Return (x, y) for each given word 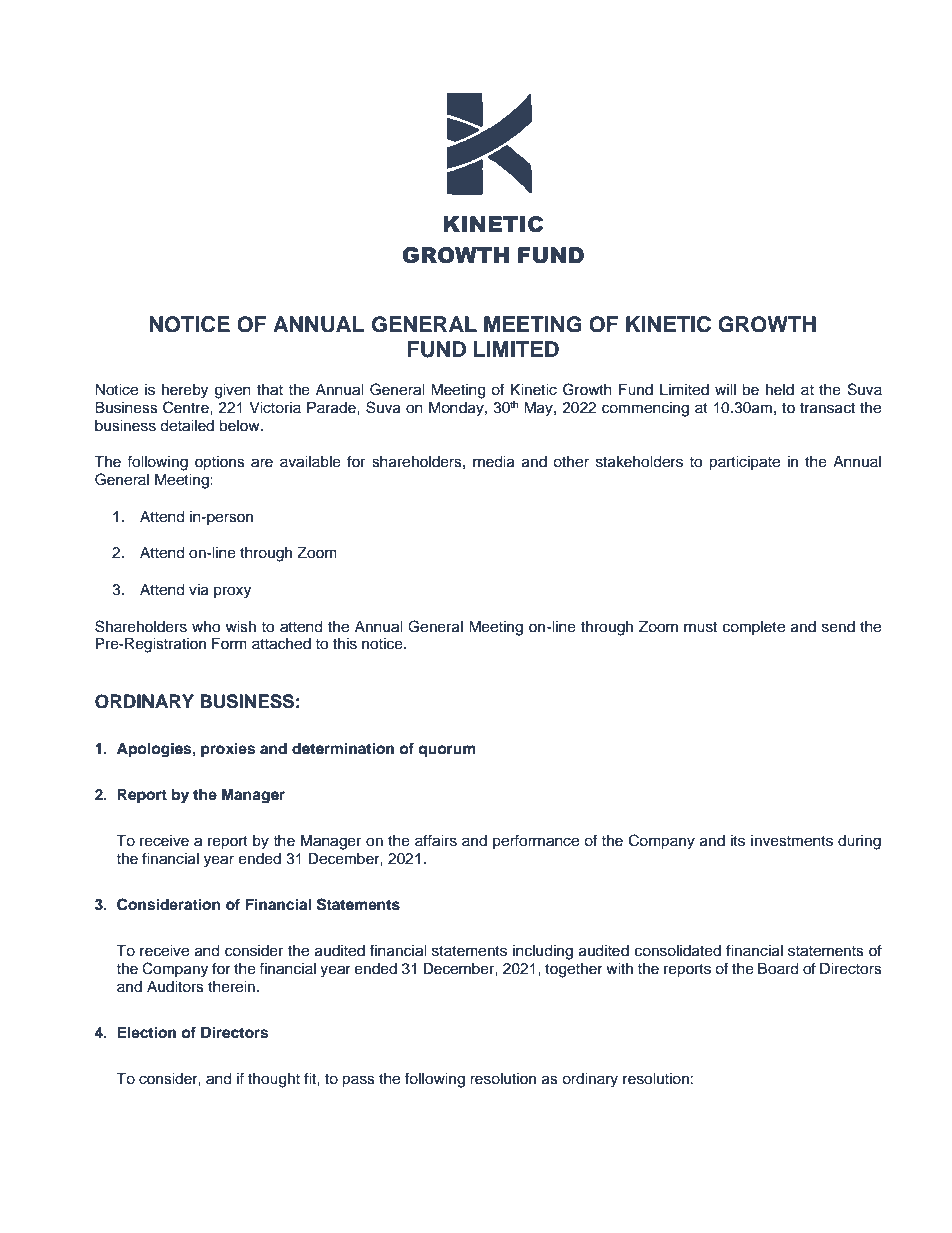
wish (241, 627)
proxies (228, 750)
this (345, 644)
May (539, 409)
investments (792, 841)
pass (358, 1081)
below (240, 426)
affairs (436, 840)
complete (754, 628)
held (780, 390)
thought (274, 1080)
